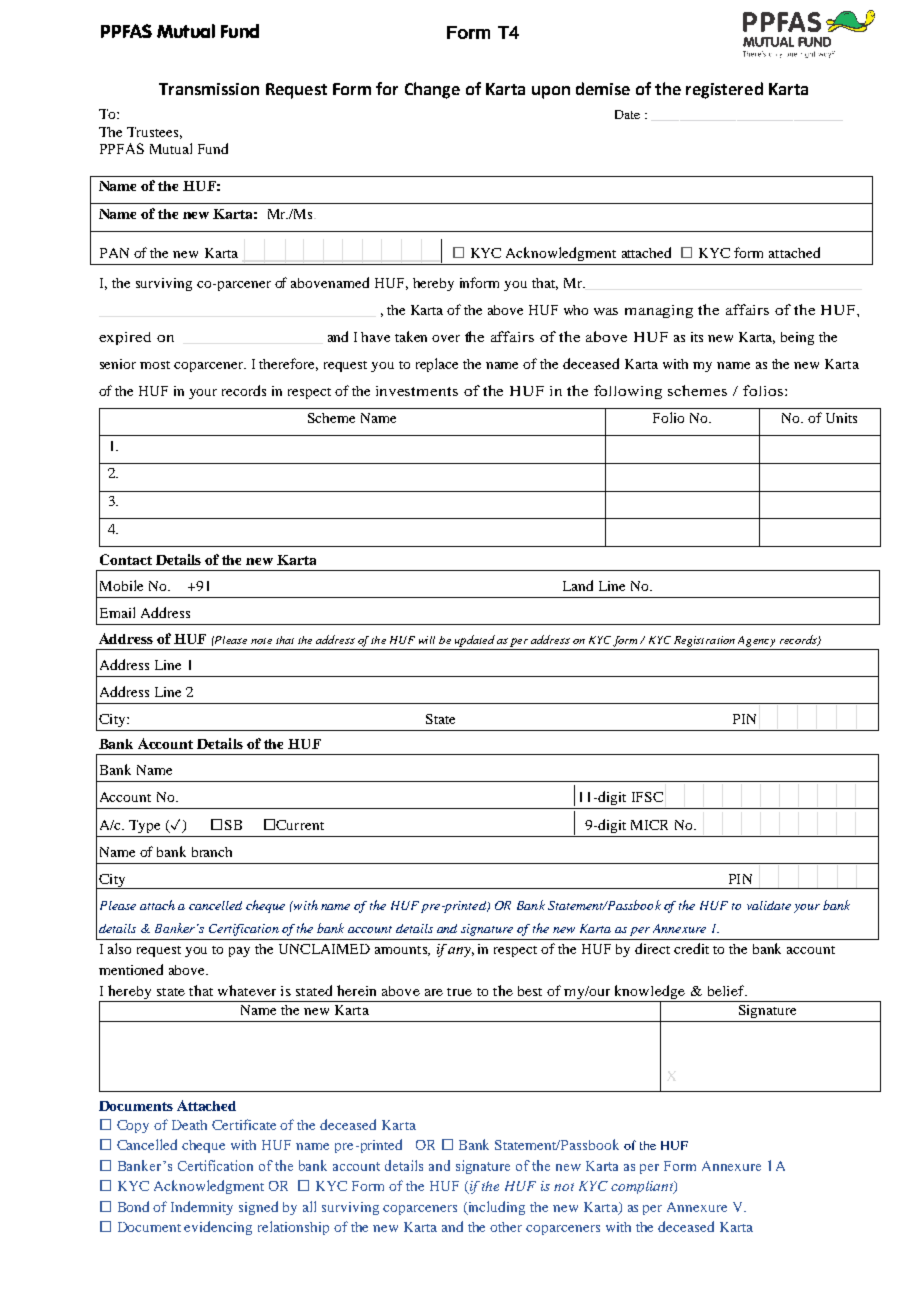 Image resolution: width=924 pixels, height=1308 pixels. I want to click on most, so click(155, 365).
